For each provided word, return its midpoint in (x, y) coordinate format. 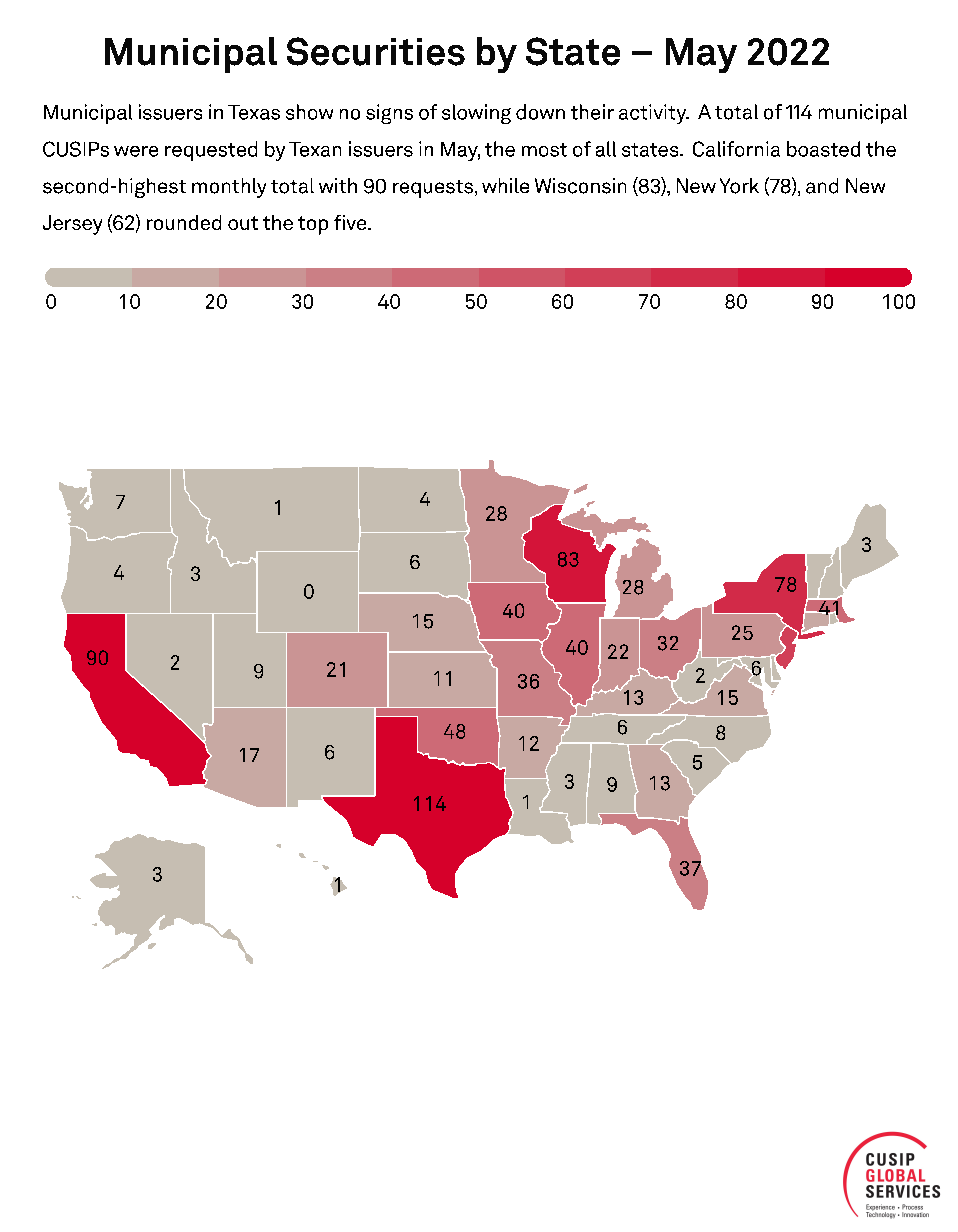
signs (389, 114)
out (243, 223)
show (309, 112)
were (136, 151)
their (592, 112)
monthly (229, 188)
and (822, 186)
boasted (823, 149)
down (540, 112)
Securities (376, 51)
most (544, 150)
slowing (476, 114)
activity (654, 114)
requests (433, 189)
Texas (254, 112)
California (736, 149)
